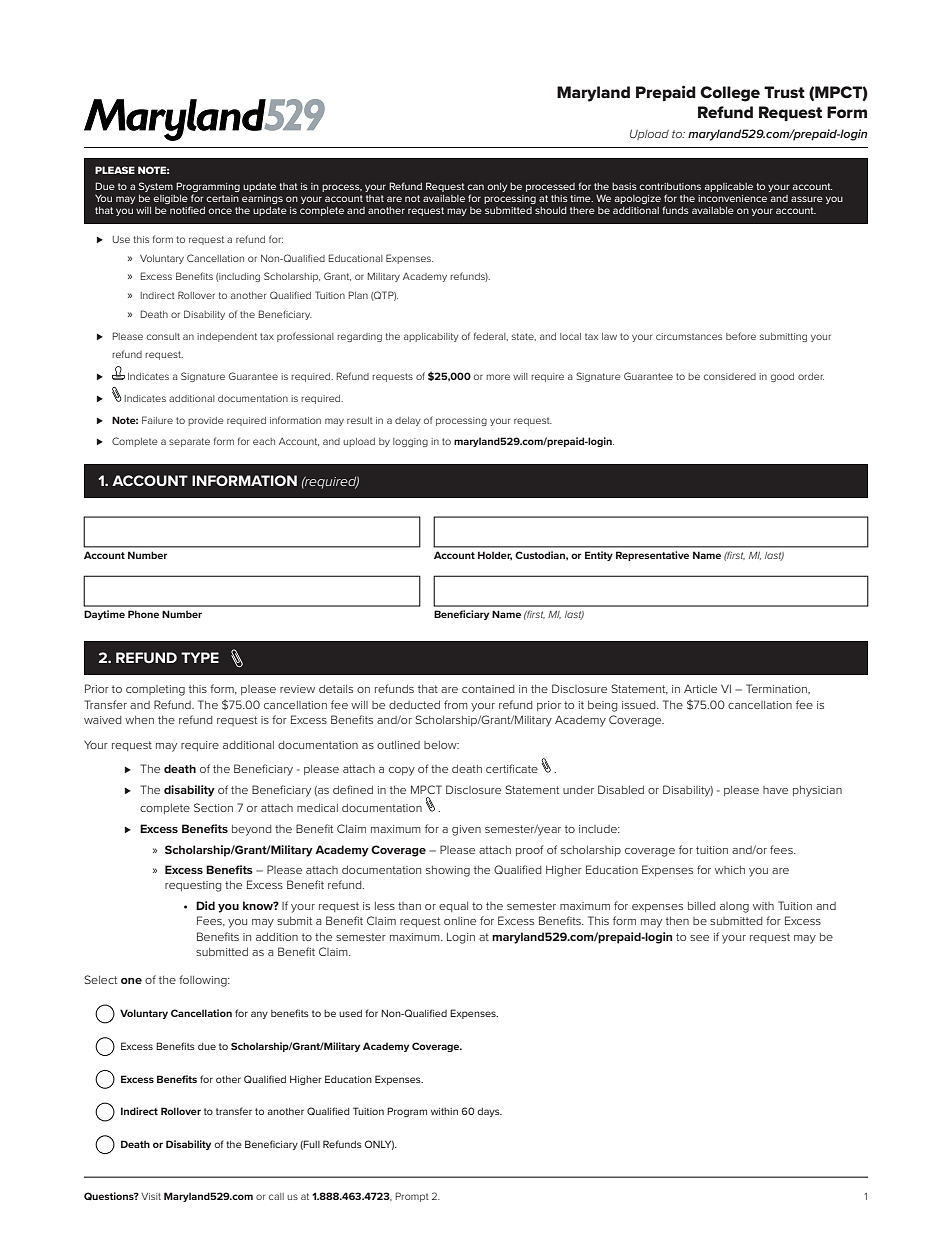 This screenshot has width=952, height=1233. I want to click on Representative, so click(652, 556).
